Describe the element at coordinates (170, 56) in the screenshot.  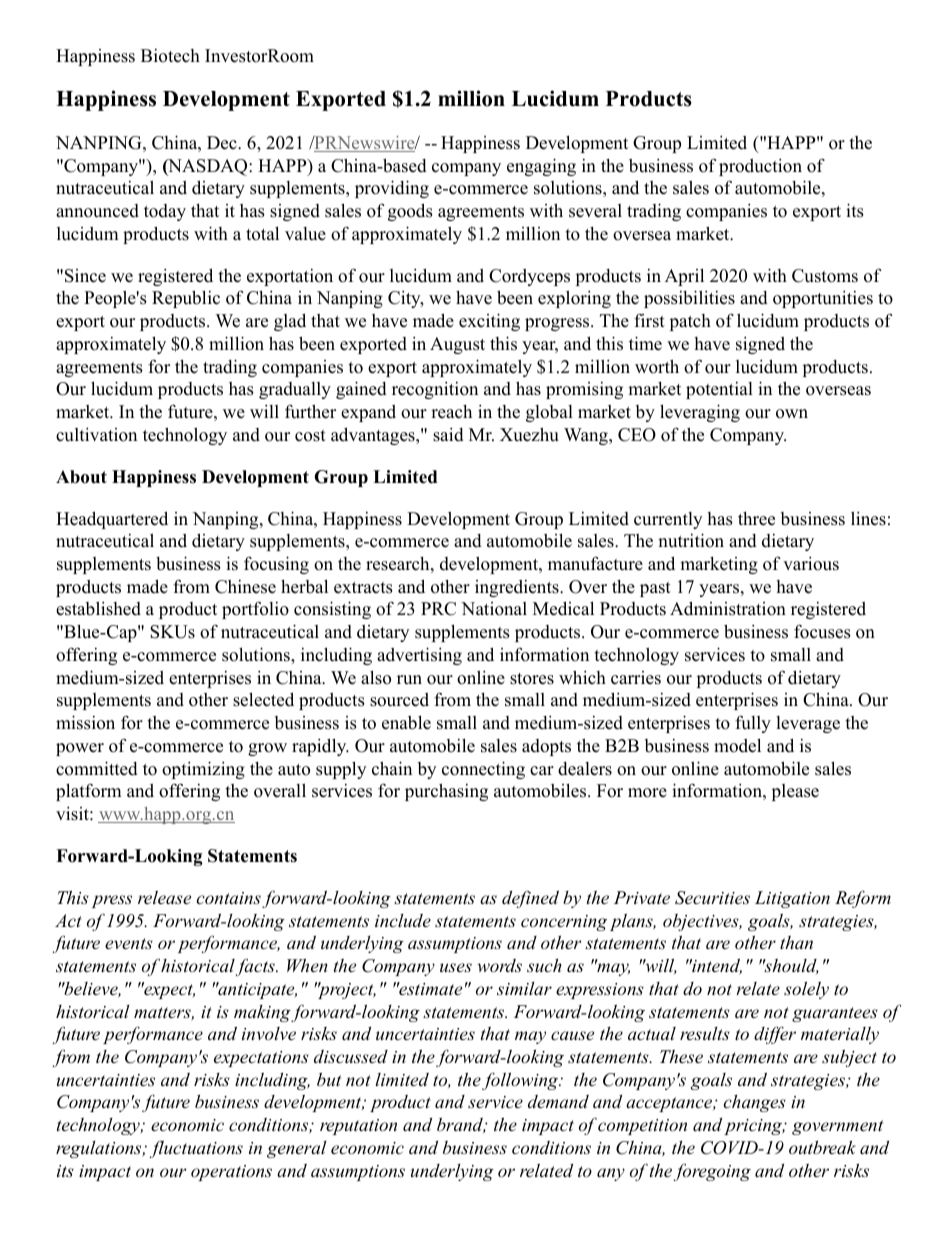
I see `Biotech` at that location.
